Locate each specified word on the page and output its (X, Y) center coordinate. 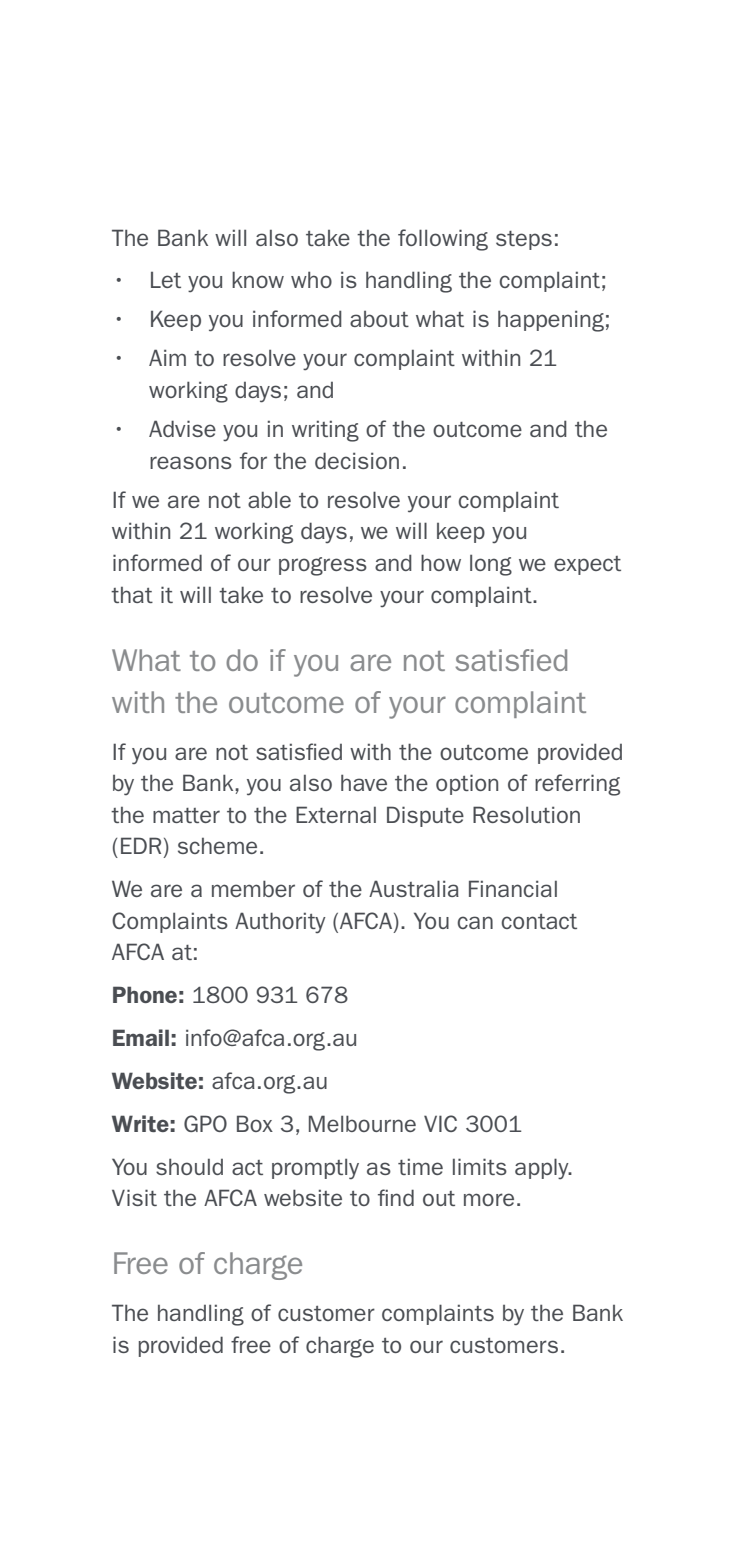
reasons (191, 462)
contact (539, 921)
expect (587, 565)
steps (524, 240)
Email (141, 1037)
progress (323, 566)
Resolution (526, 814)
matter (186, 815)
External (336, 814)
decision (357, 460)
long (491, 565)
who (311, 279)
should (189, 1166)
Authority (280, 923)
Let (166, 280)
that (132, 595)
